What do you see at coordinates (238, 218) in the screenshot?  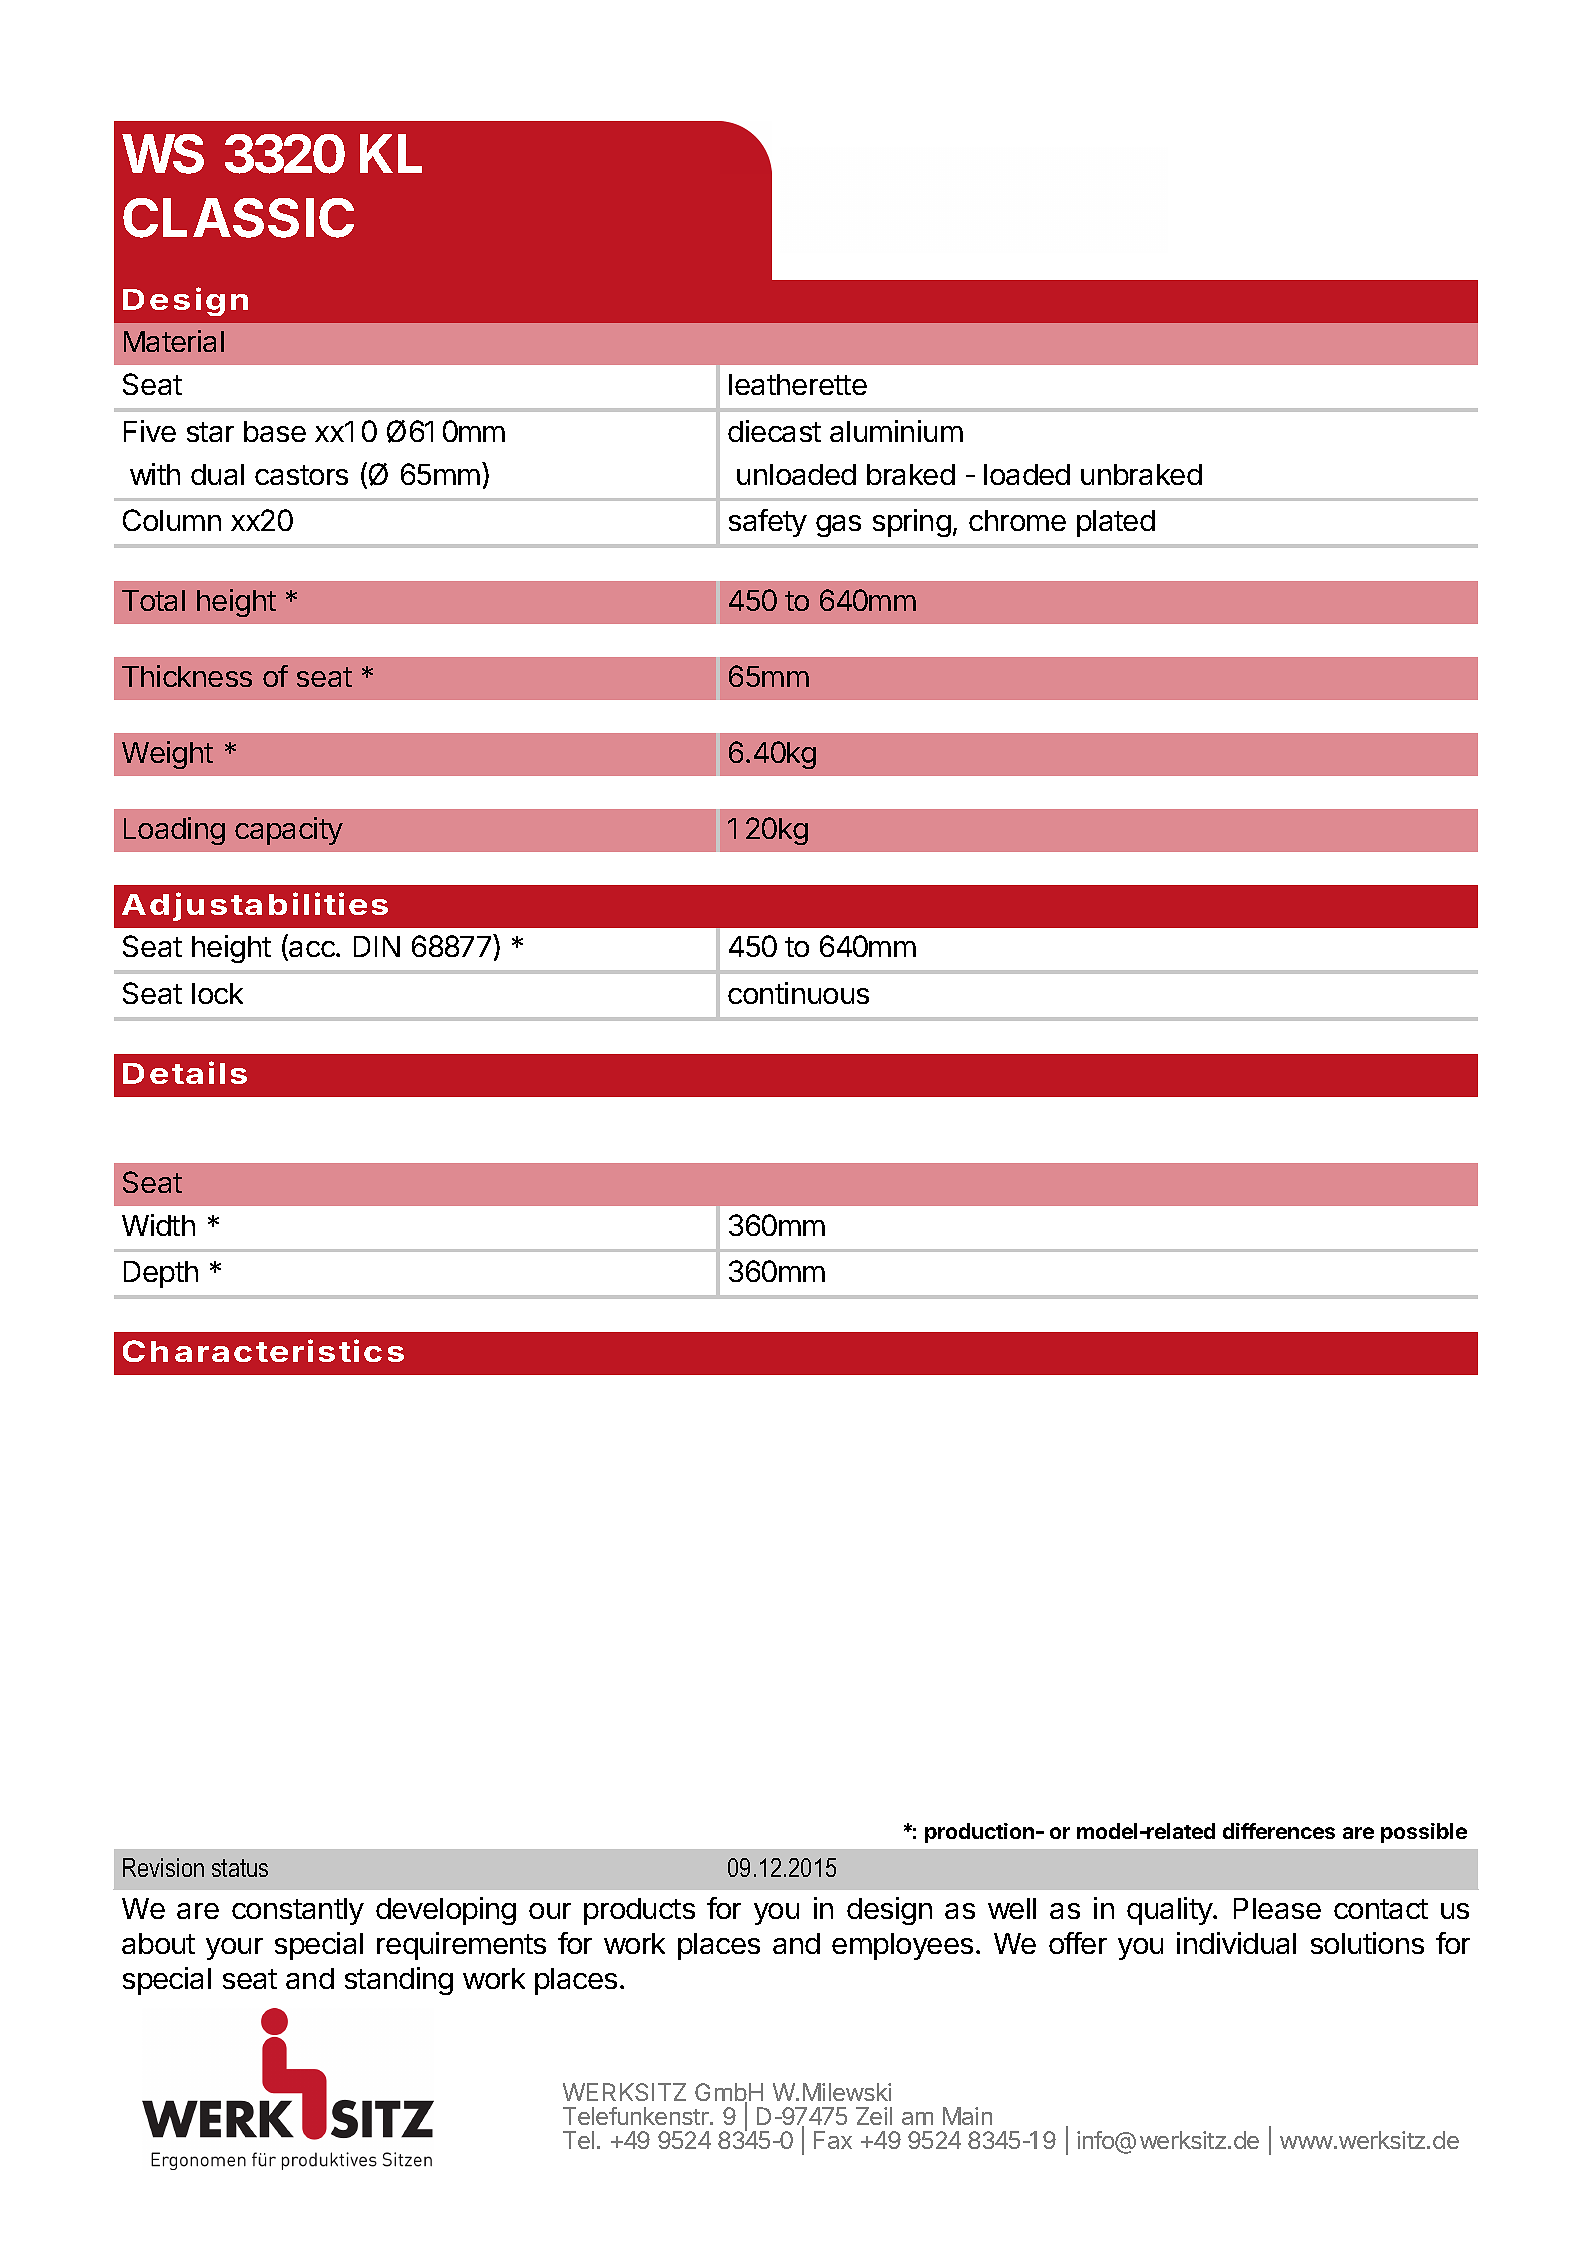 I see `CLASSIC` at bounding box center [238, 218].
